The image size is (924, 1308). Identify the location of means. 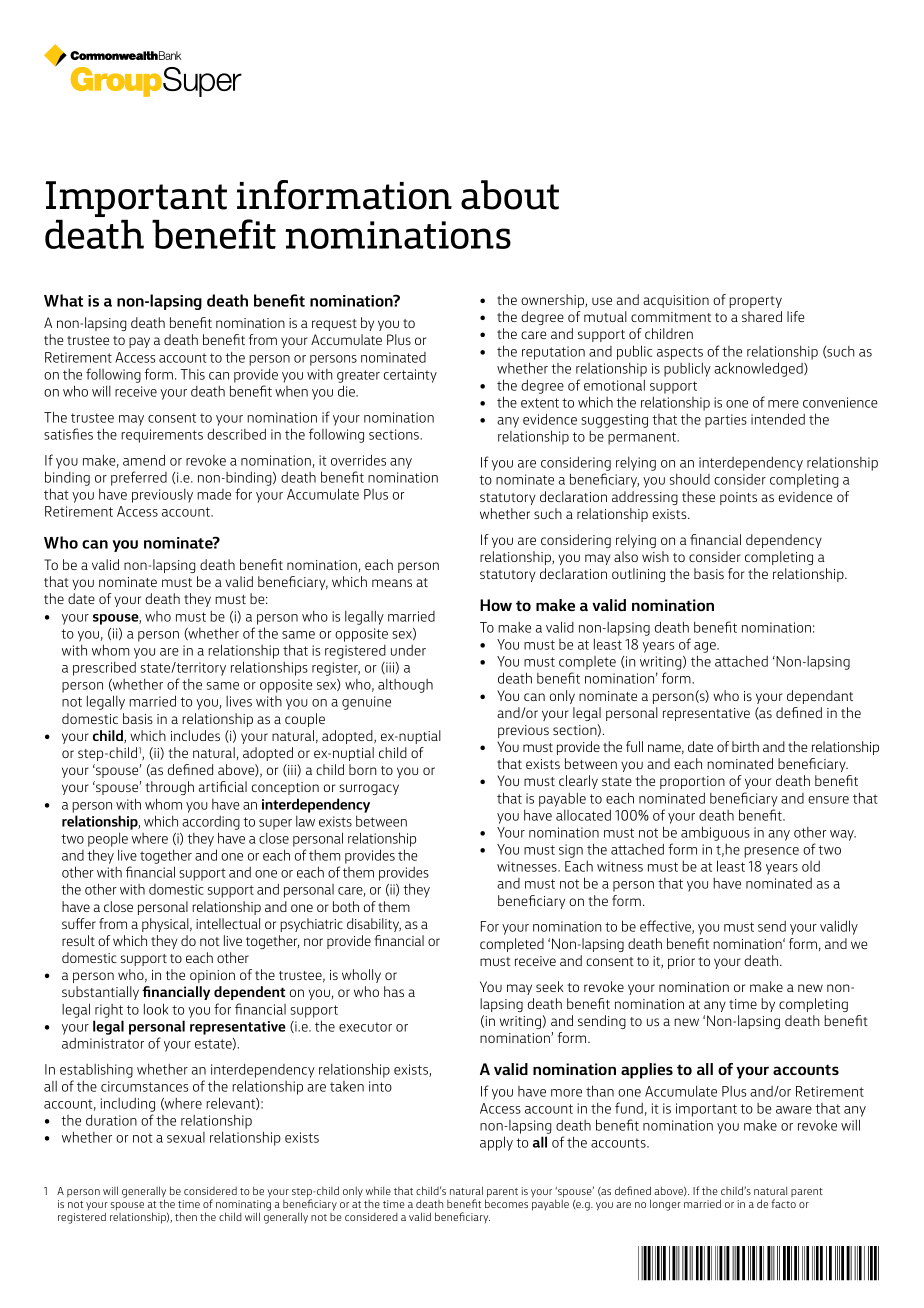
(392, 583).
